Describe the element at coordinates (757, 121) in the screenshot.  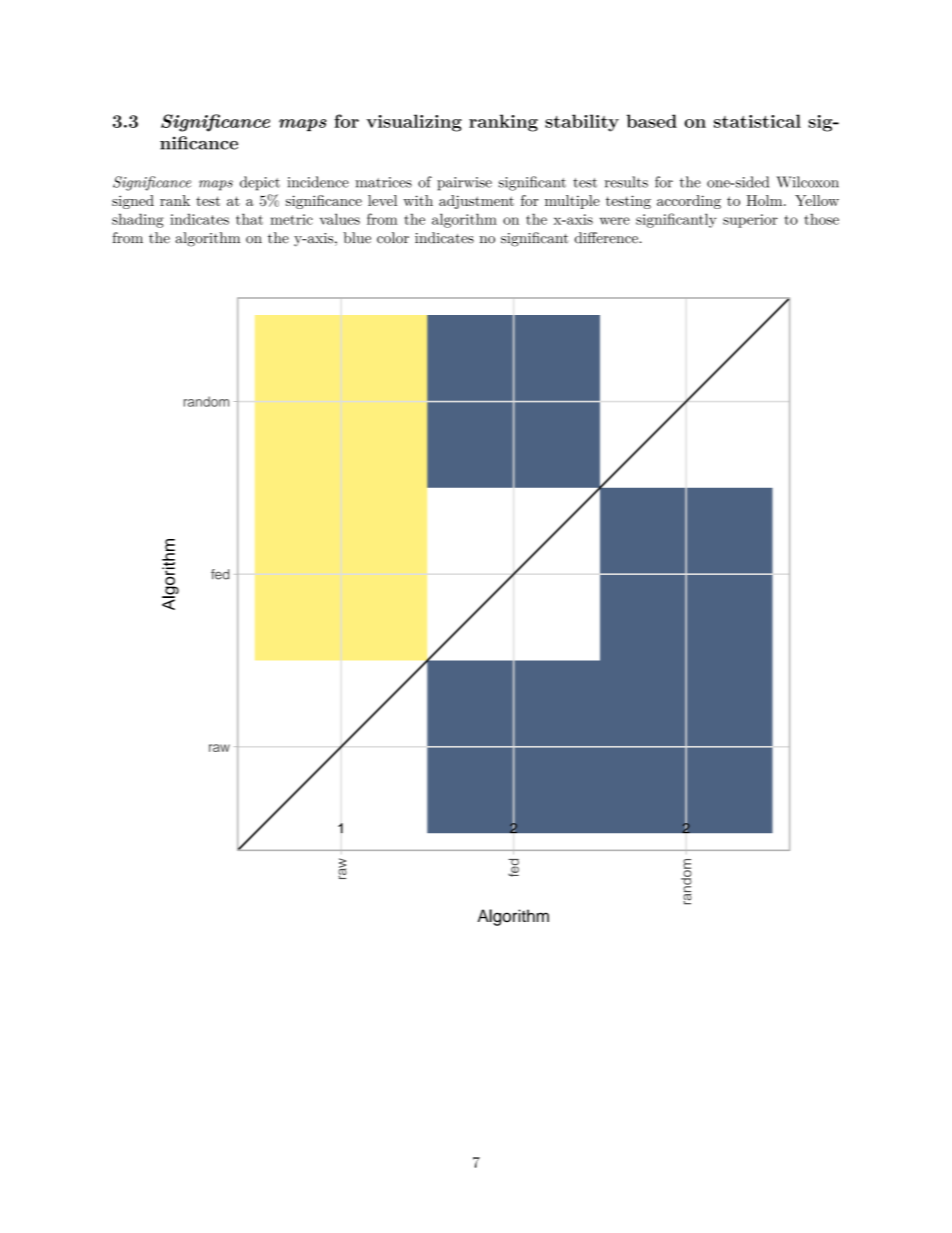
I see `statistical` at that location.
